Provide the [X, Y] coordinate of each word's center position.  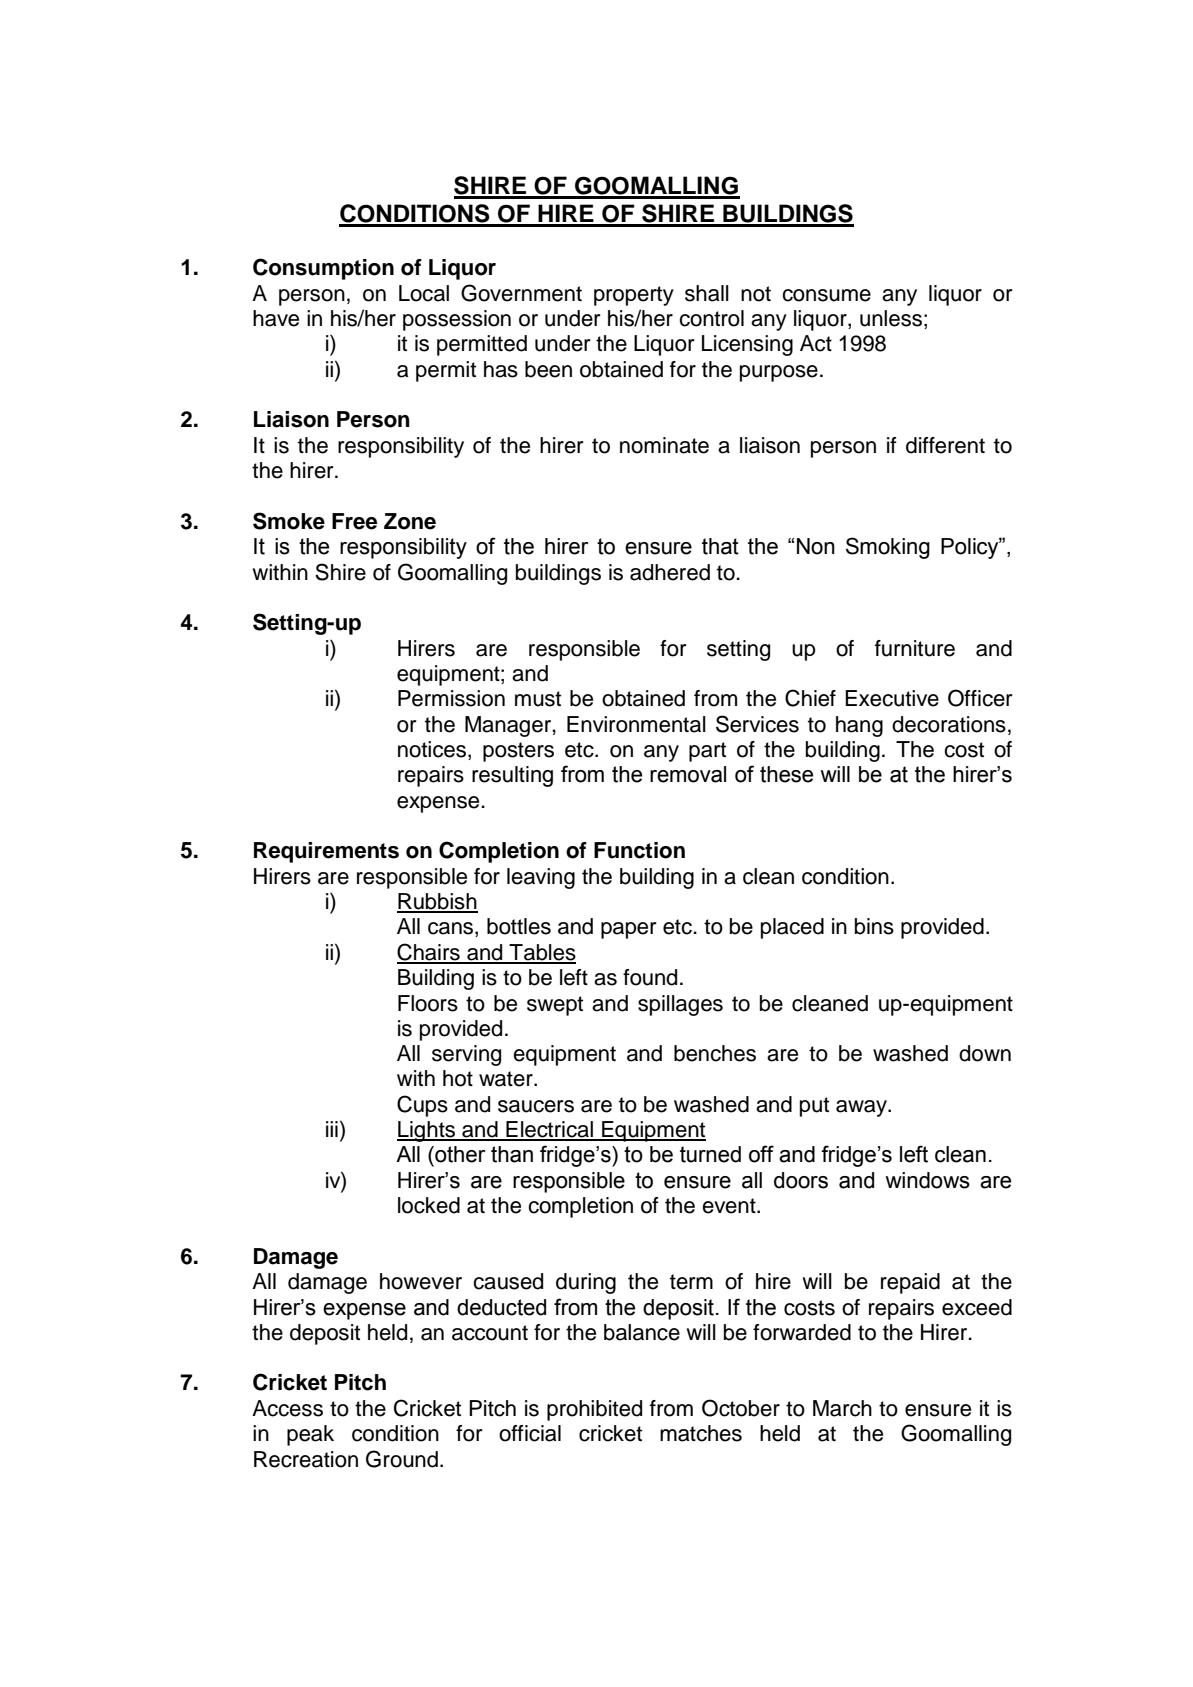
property [634, 296]
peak [310, 1435]
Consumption [323, 269]
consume [826, 295]
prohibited [594, 1410]
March [842, 1408]
